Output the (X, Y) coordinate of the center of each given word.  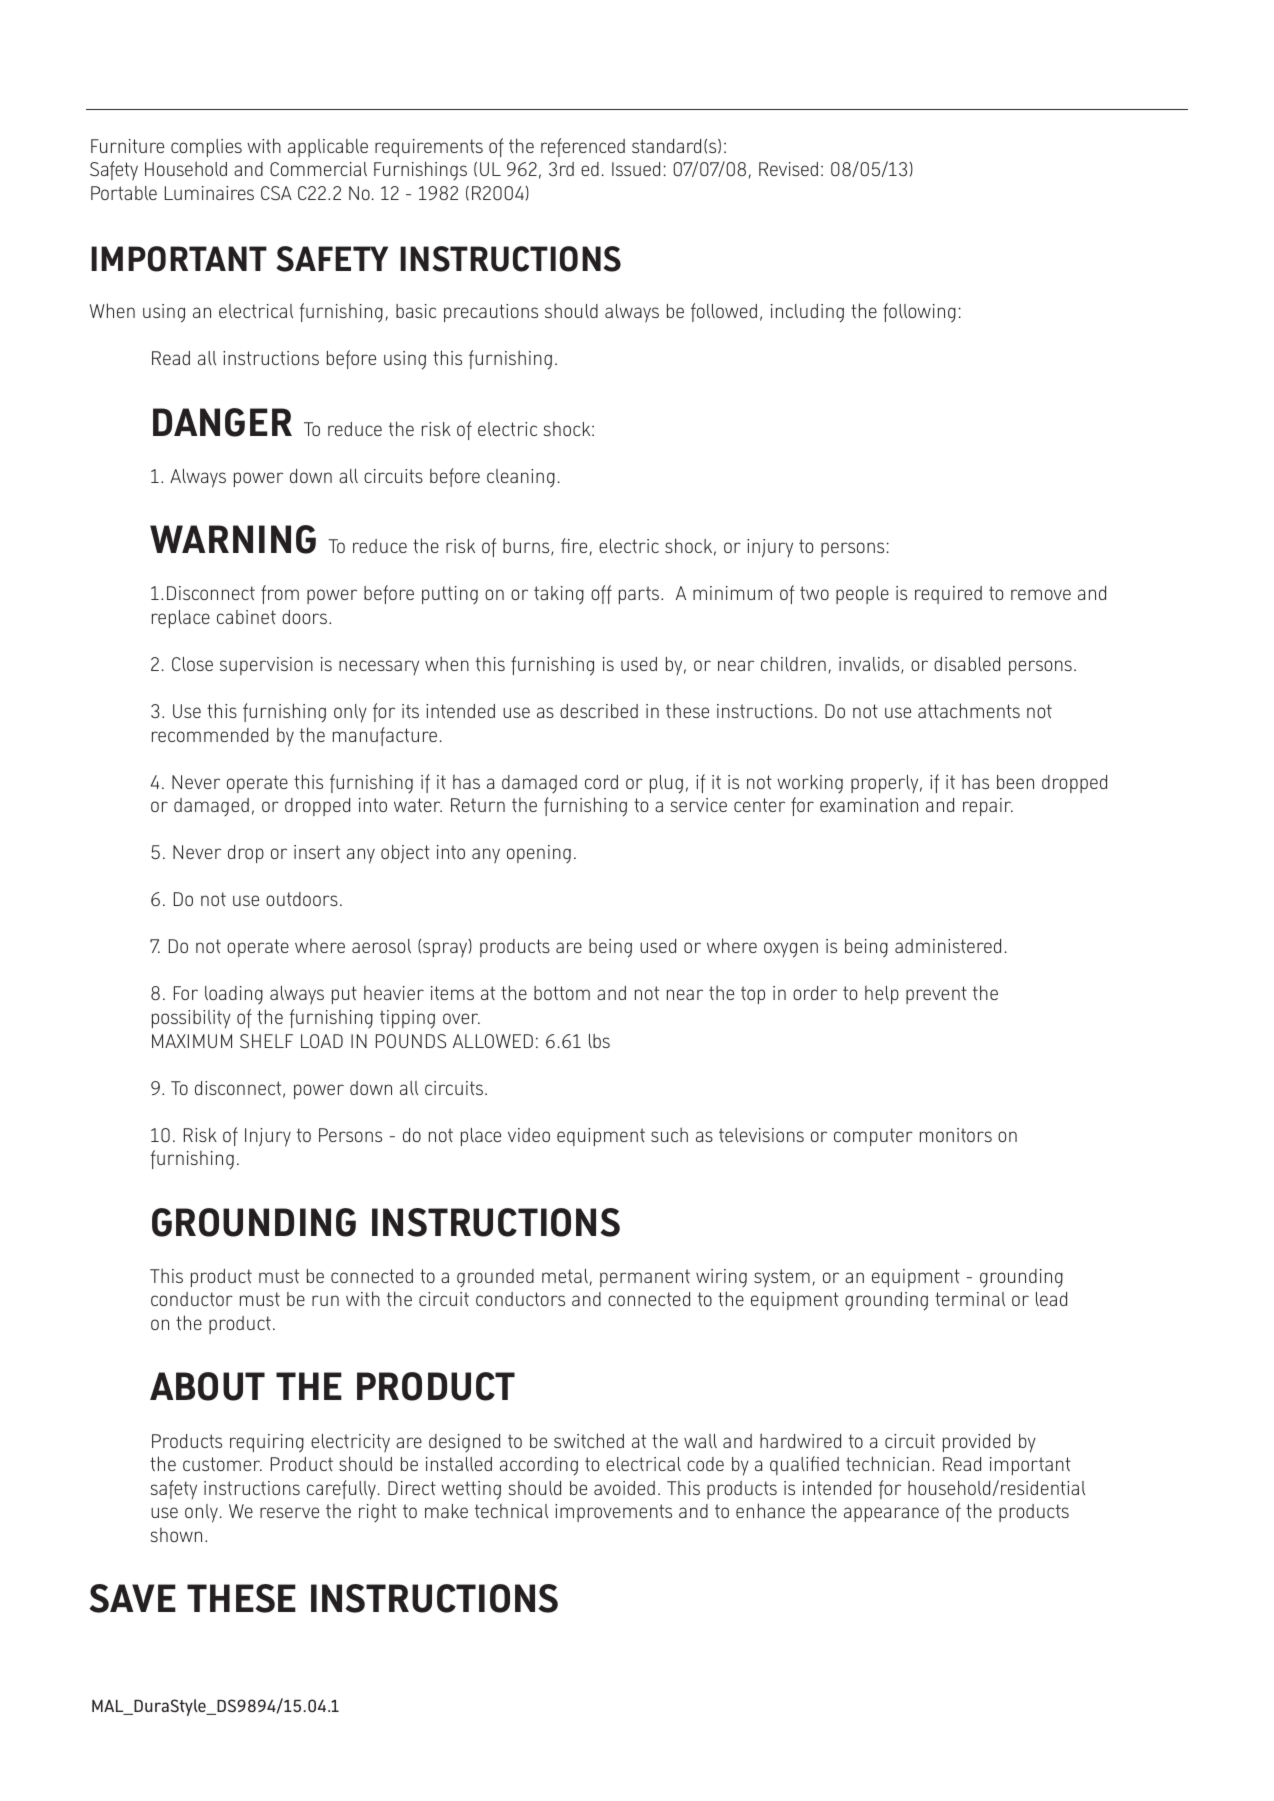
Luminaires (209, 193)
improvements (613, 1513)
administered (948, 946)
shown (176, 1535)
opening (539, 854)
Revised (788, 169)
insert (317, 852)
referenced (583, 147)
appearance (891, 1514)
